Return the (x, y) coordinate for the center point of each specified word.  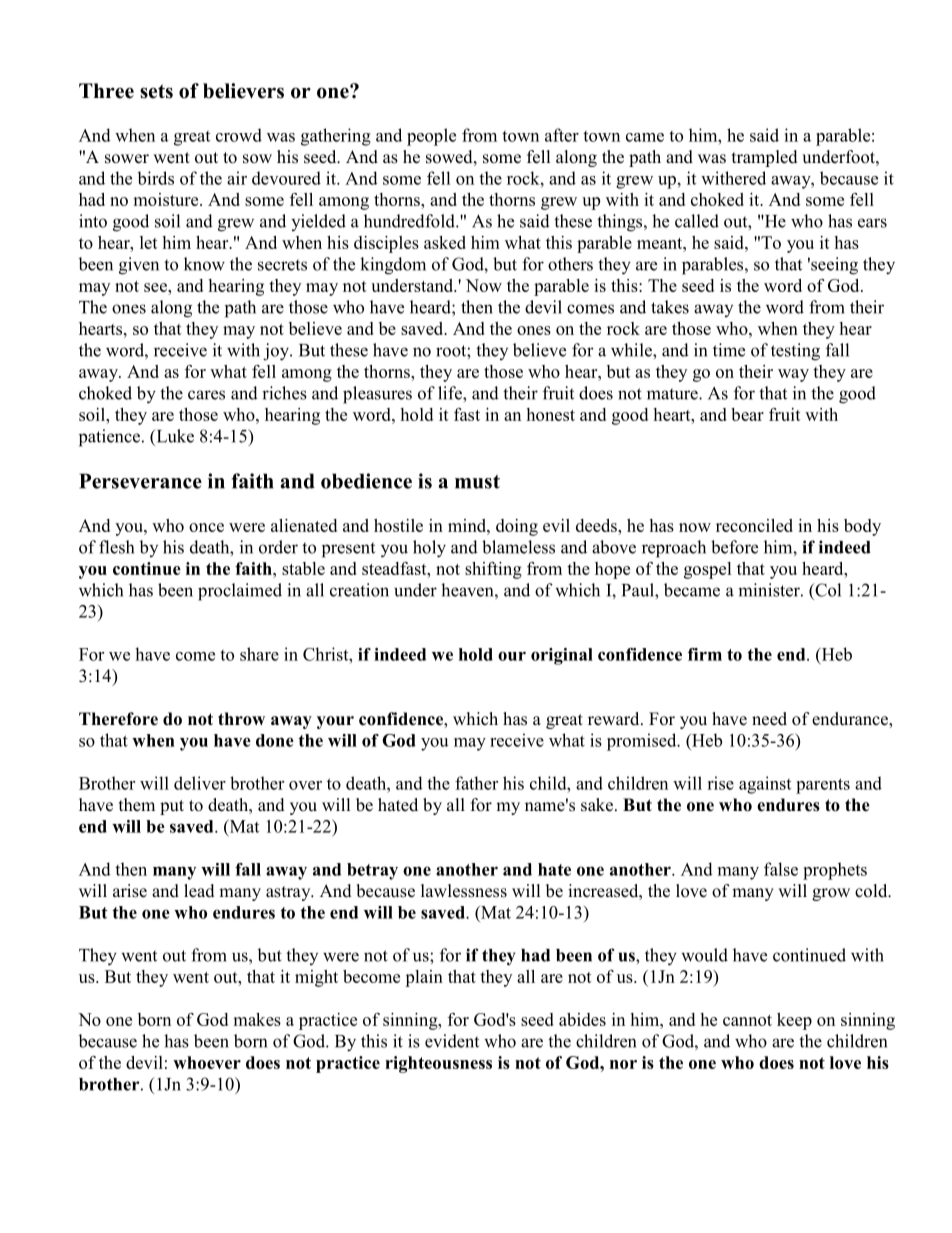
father (476, 783)
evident (452, 1041)
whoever (207, 1062)
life (451, 393)
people (431, 137)
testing (795, 352)
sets (156, 91)
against (765, 785)
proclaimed (240, 592)
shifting (493, 570)
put (172, 807)
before (734, 547)
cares (206, 395)
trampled (765, 158)
